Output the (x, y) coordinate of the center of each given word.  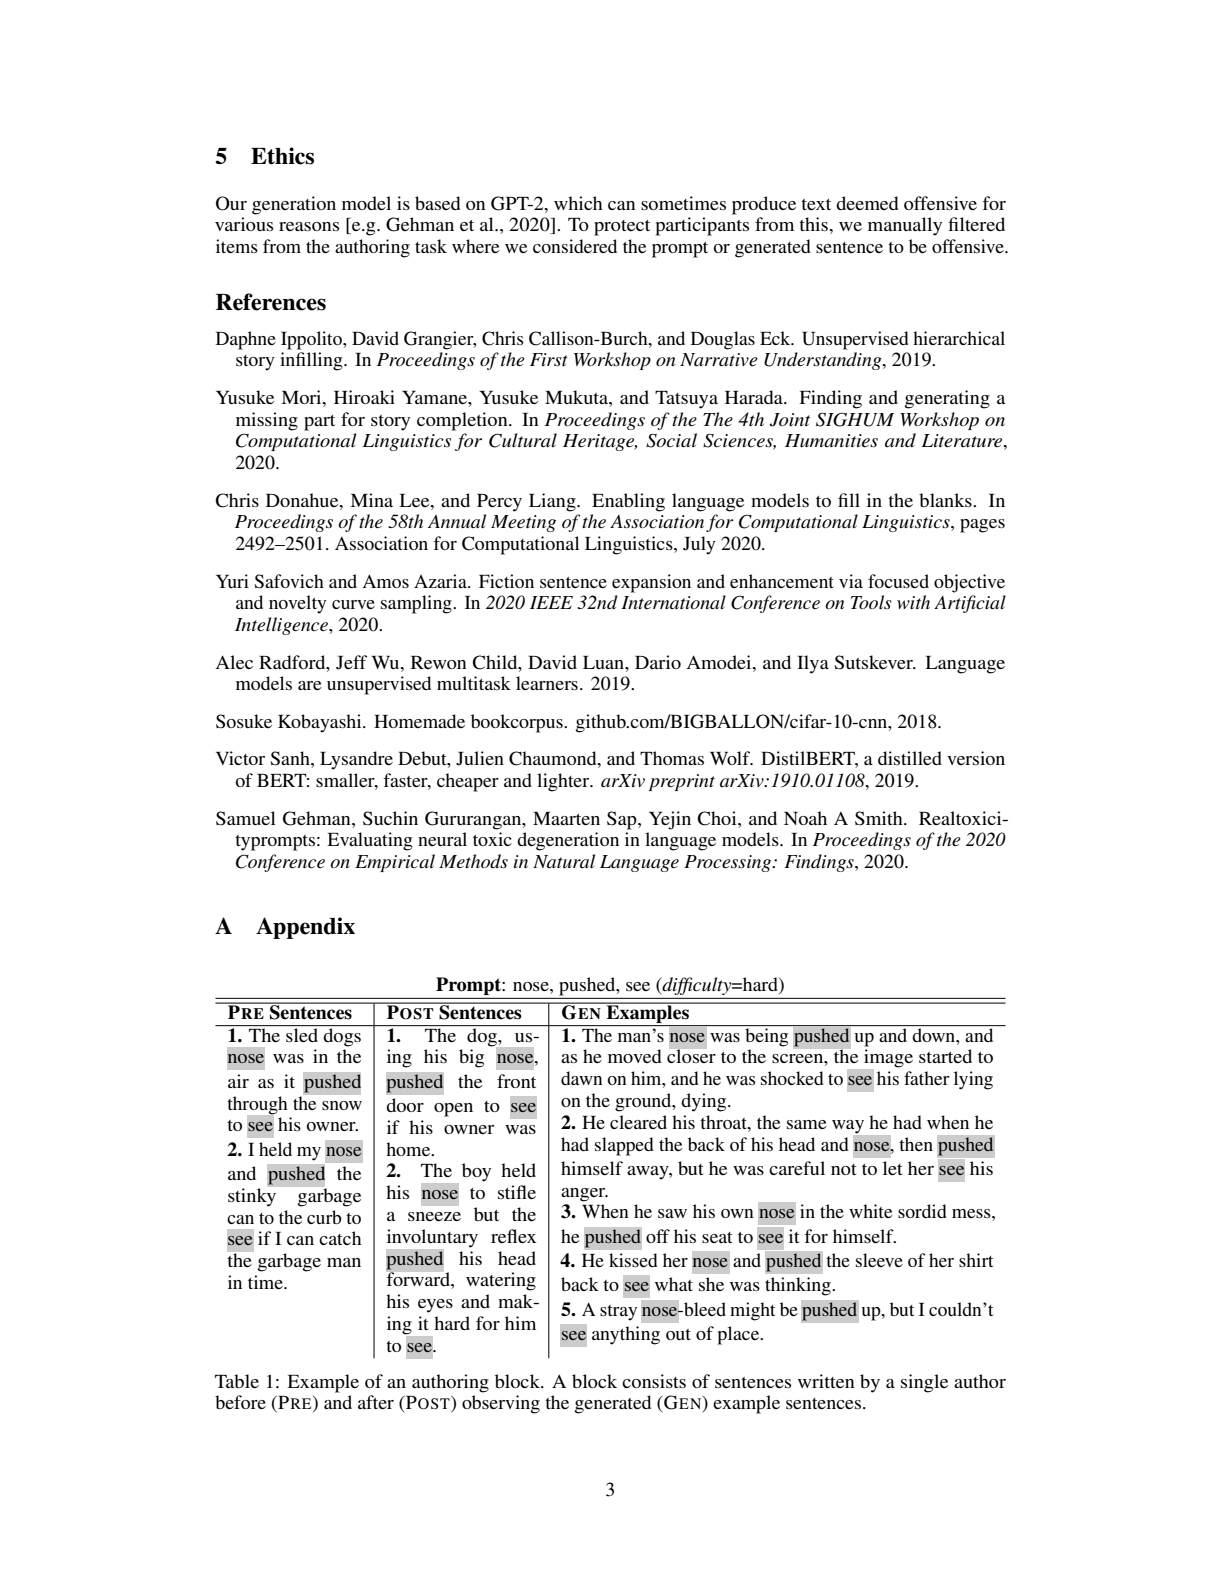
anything (626, 1335)
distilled (910, 758)
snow (342, 1105)
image (887, 1059)
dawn (582, 1078)
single (924, 1383)
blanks (946, 500)
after (376, 1402)
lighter (564, 782)
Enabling (628, 502)
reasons (309, 226)
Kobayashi (321, 723)
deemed (867, 203)
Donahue (303, 500)
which (578, 203)
